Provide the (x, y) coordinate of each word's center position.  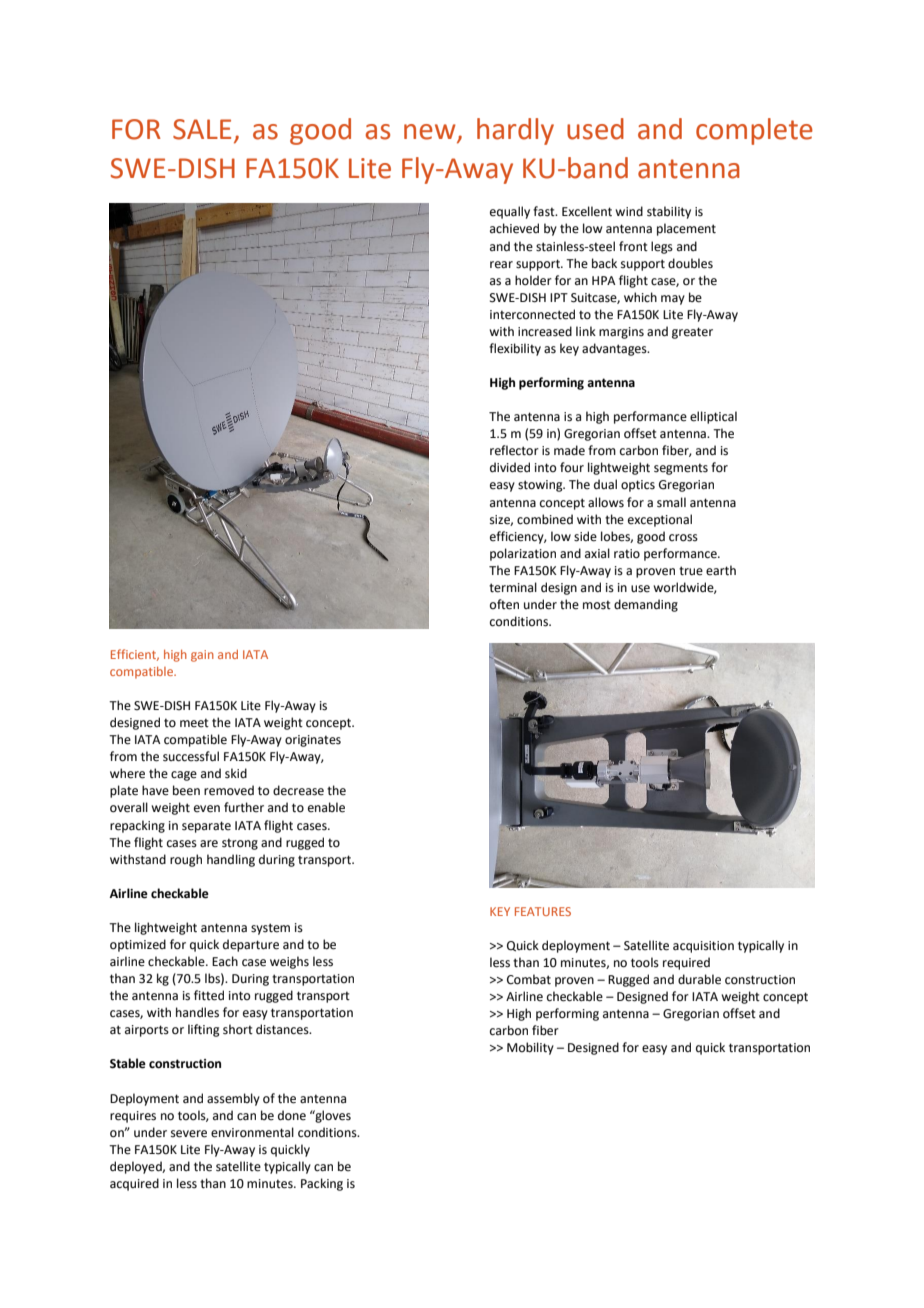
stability (669, 212)
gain (202, 656)
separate (206, 827)
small (671, 502)
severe (189, 1134)
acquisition (703, 947)
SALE (202, 129)
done (292, 1115)
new (431, 133)
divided (510, 467)
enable (326, 807)
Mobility (530, 1048)
